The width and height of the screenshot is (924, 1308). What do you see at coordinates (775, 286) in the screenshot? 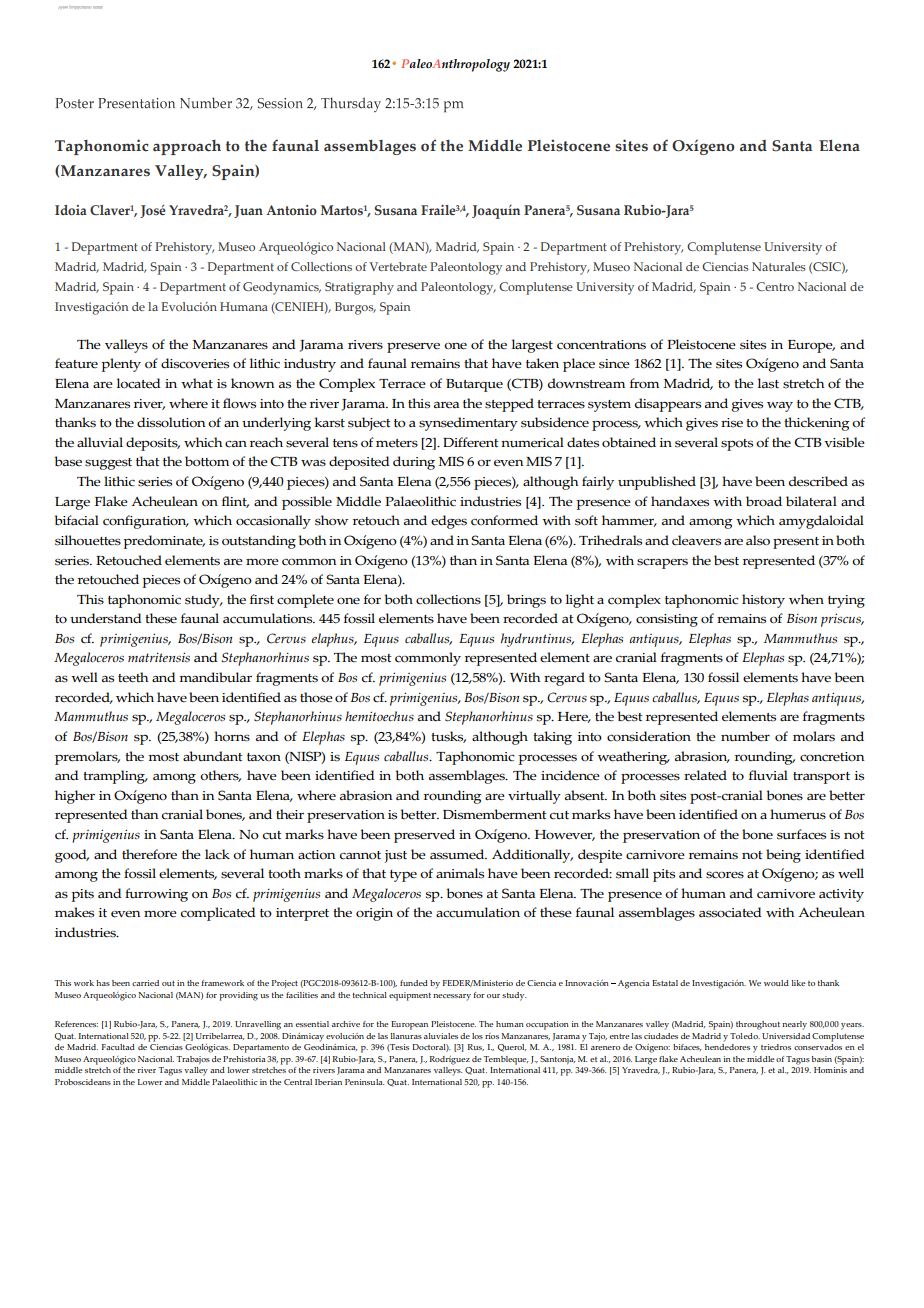
I see `Centro` at bounding box center [775, 286].
